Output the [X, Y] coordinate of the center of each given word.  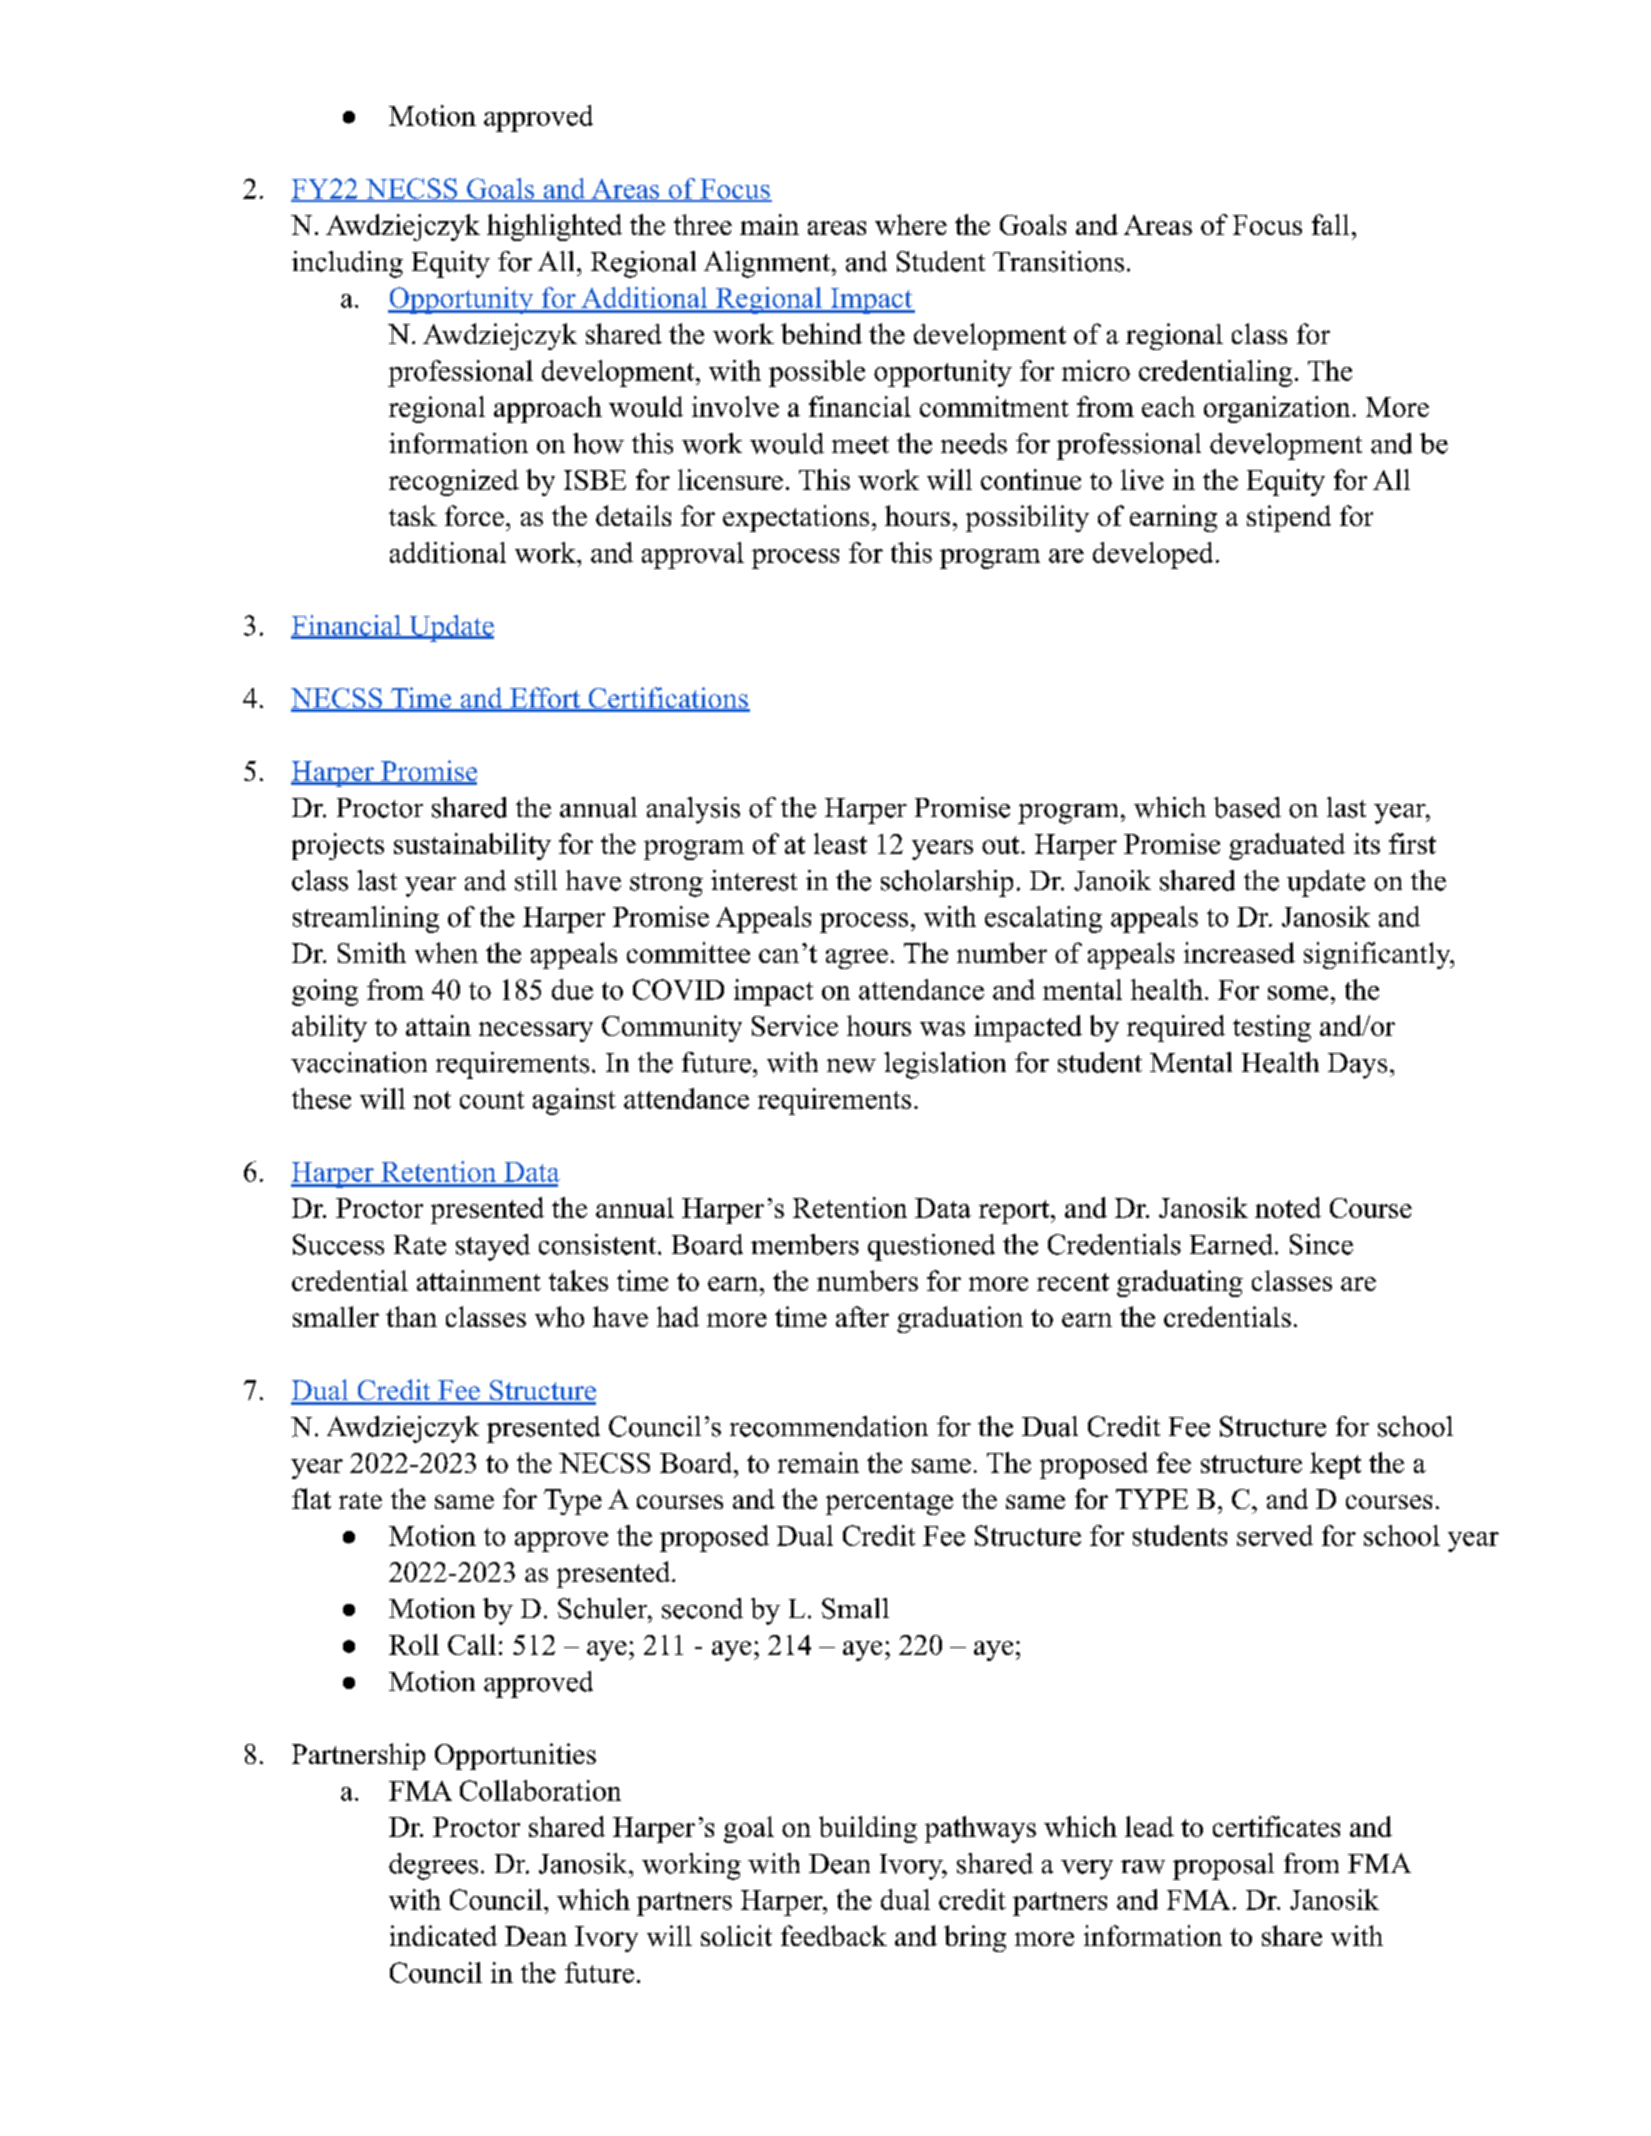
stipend [1289, 518]
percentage [889, 1503]
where [911, 224]
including [347, 264]
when [446, 952]
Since [1321, 1244]
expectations [796, 518]
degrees [433, 1866]
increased [1239, 952]
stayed [493, 1247]
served [1275, 1535]
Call [472, 1644]
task [413, 515]
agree [857, 959]
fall [1330, 224]
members [805, 1244]
